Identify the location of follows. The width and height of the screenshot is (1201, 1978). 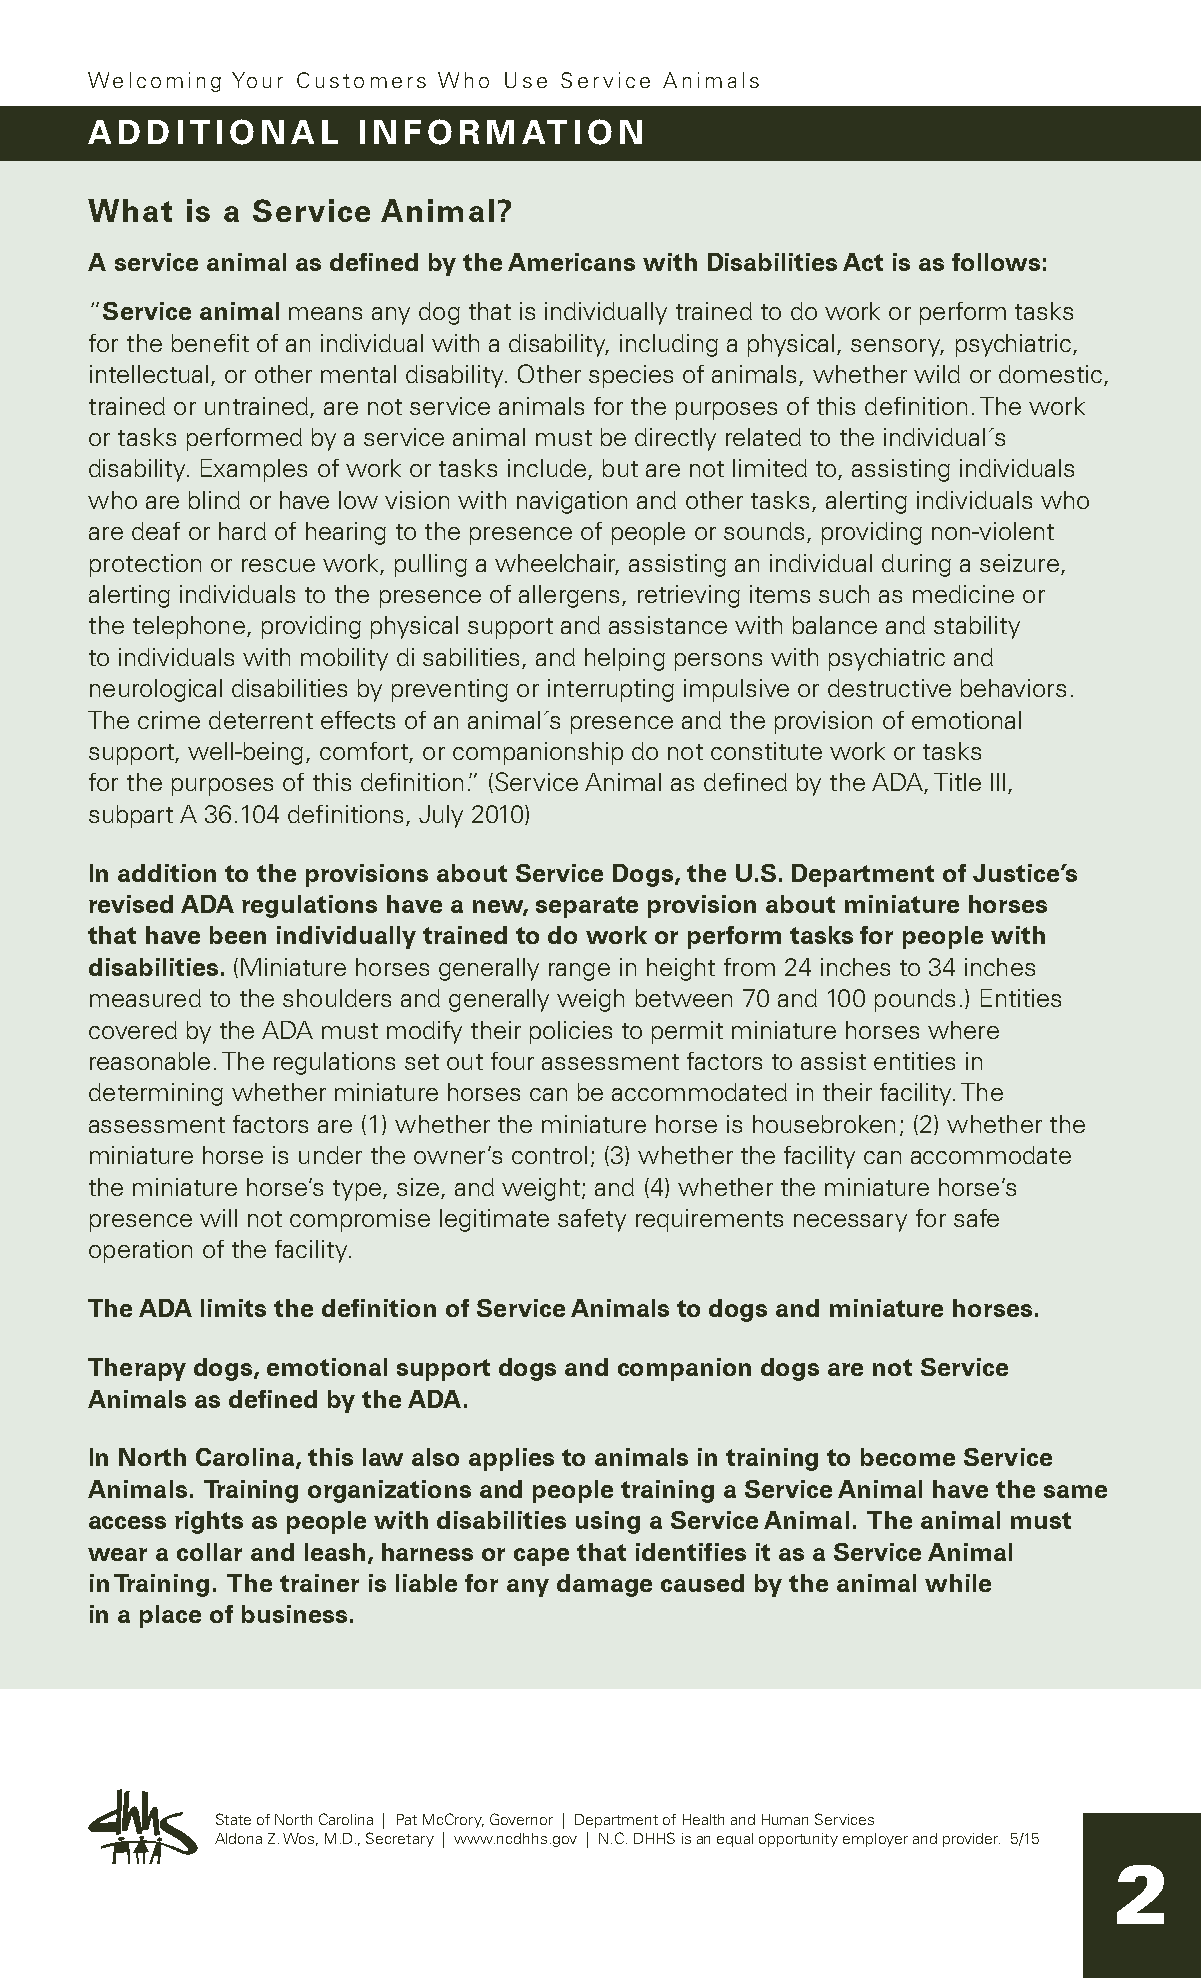
(996, 262).
